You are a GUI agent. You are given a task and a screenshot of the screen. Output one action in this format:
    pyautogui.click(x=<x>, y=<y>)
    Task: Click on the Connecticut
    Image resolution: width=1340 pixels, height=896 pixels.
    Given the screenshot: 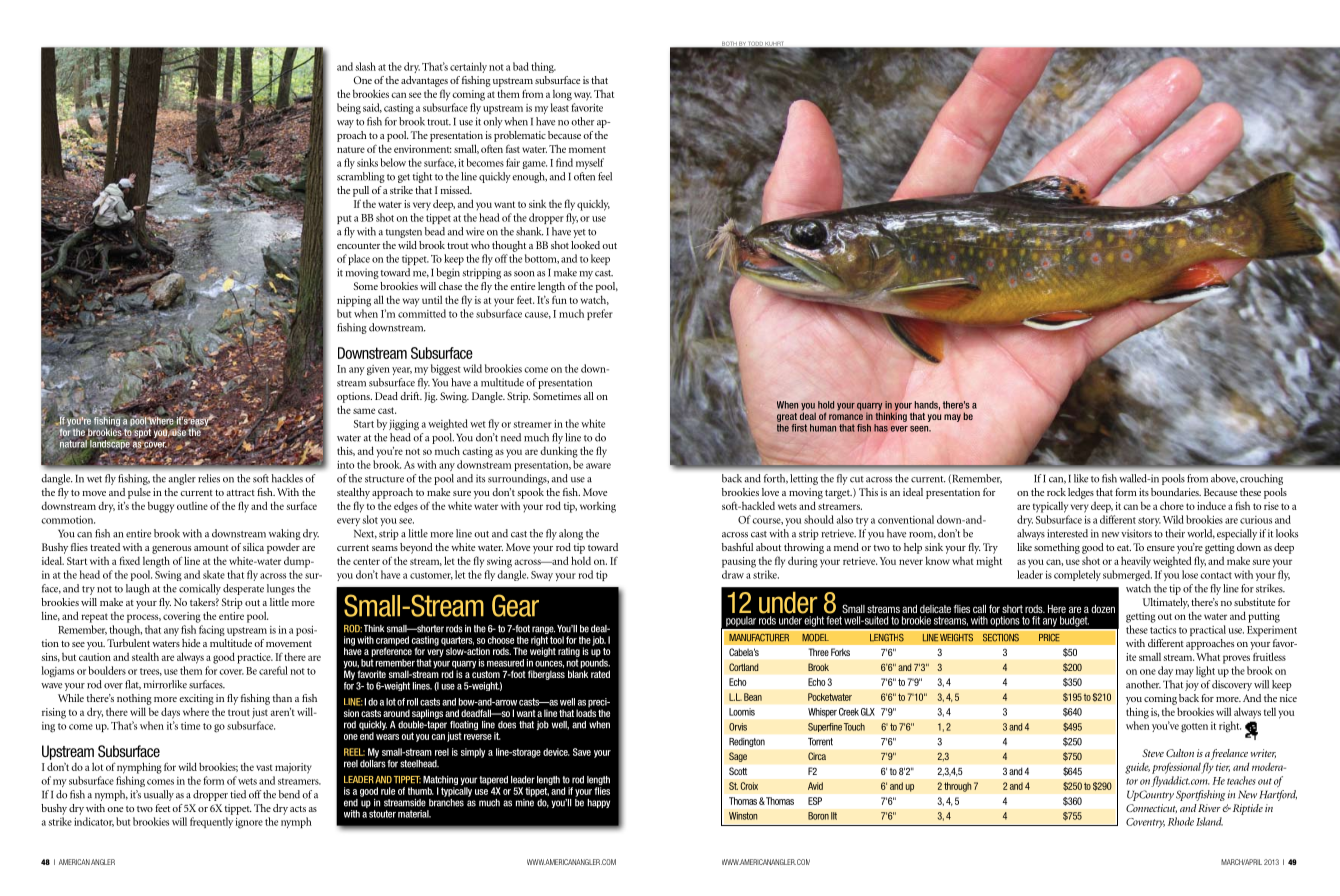 What is the action you would take?
    pyautogui.click(x=1151, y=808)
